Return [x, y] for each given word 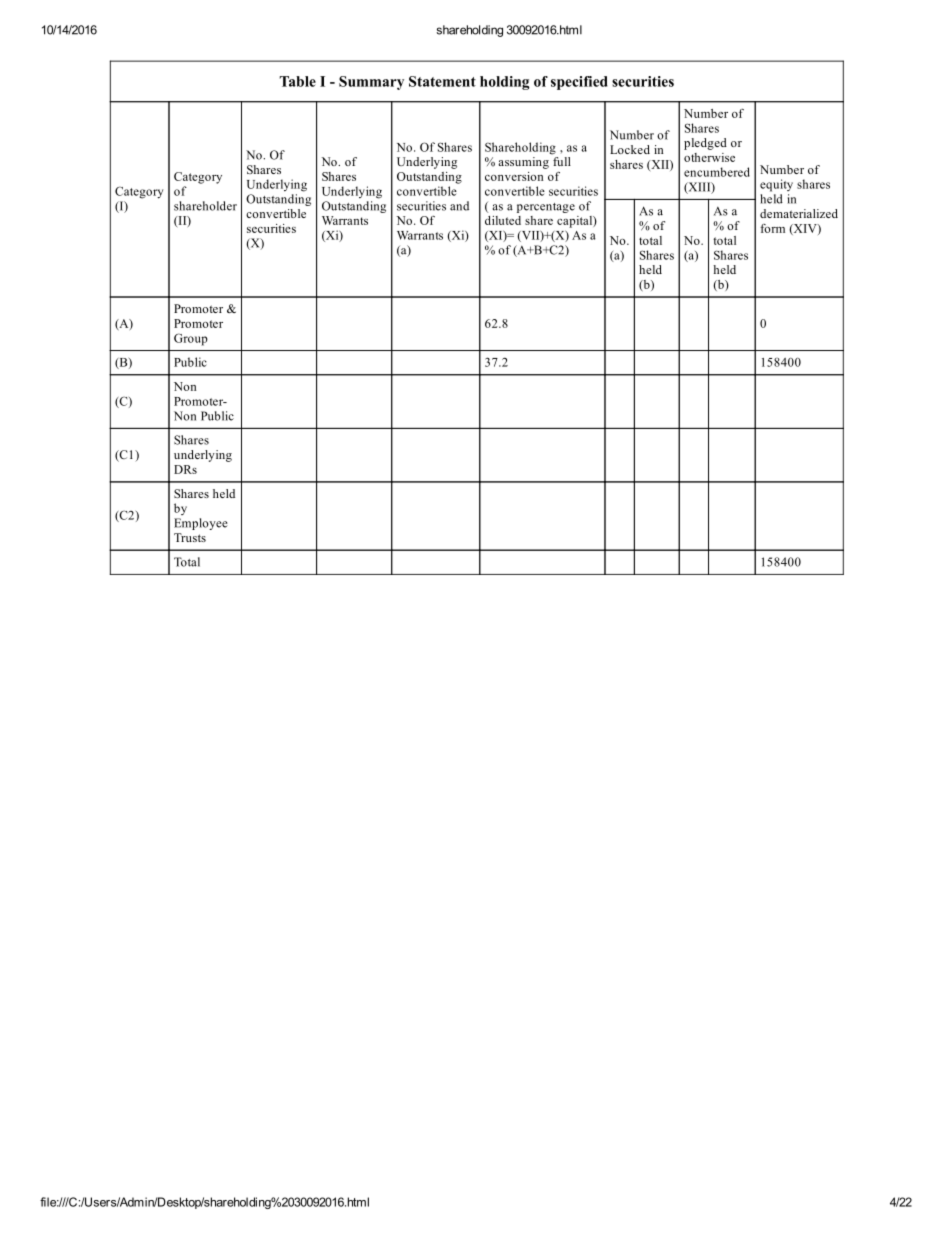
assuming [523, 163]
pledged [705, 144]
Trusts [190, 537]
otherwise [709, 157]
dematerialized [799, 213]
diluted [503, 220]
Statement [442, 81]
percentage [546, 208]
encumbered [717, 172]
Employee [201, 524]
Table [298, 81]
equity [776, 185]
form [772, 228]
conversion [514, 176]
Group [191, 339]
